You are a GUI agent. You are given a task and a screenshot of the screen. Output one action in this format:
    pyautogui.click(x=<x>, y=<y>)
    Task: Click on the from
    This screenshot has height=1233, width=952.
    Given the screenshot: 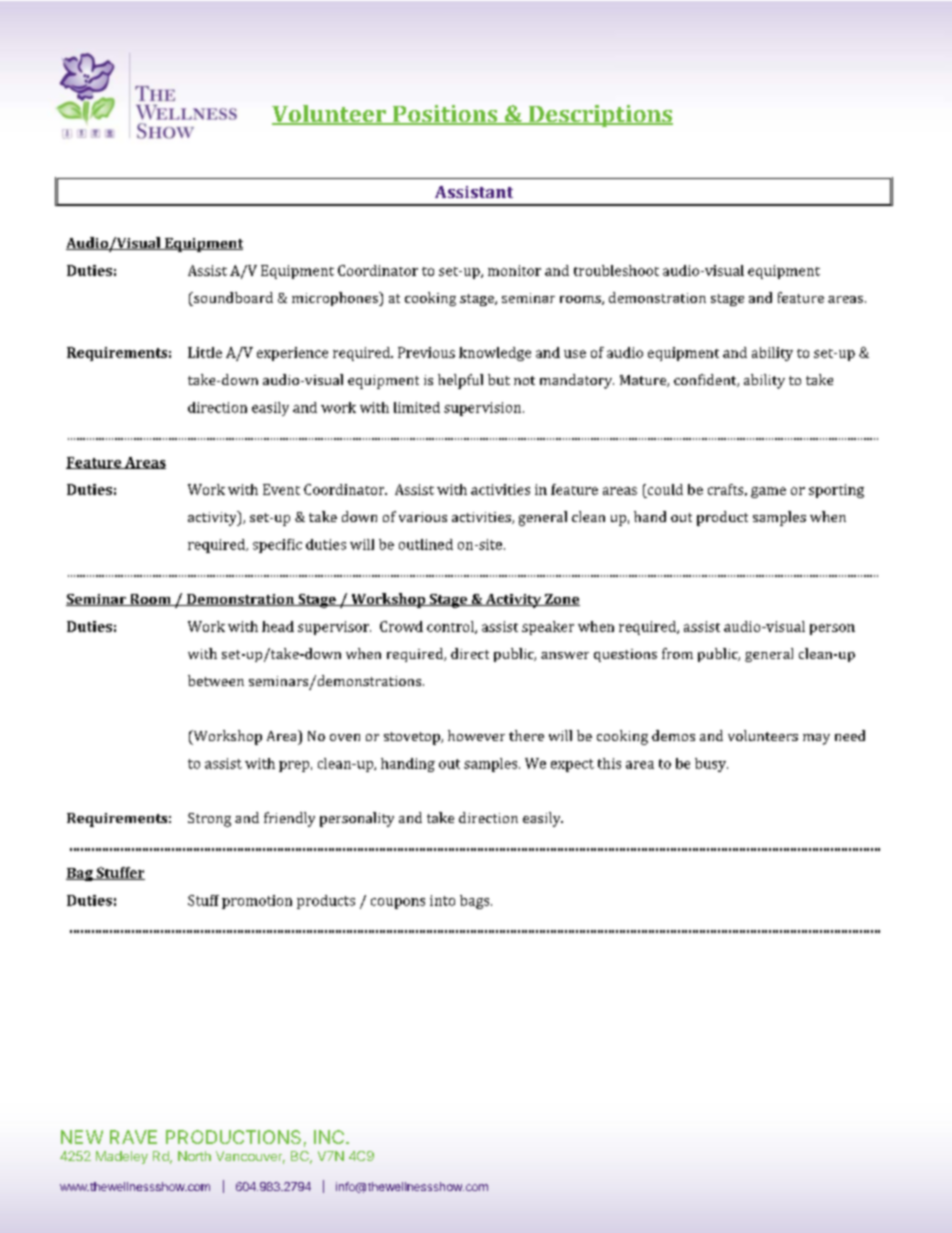 What is the action you would take?
    pyautogui.click(x=677, y=653)
